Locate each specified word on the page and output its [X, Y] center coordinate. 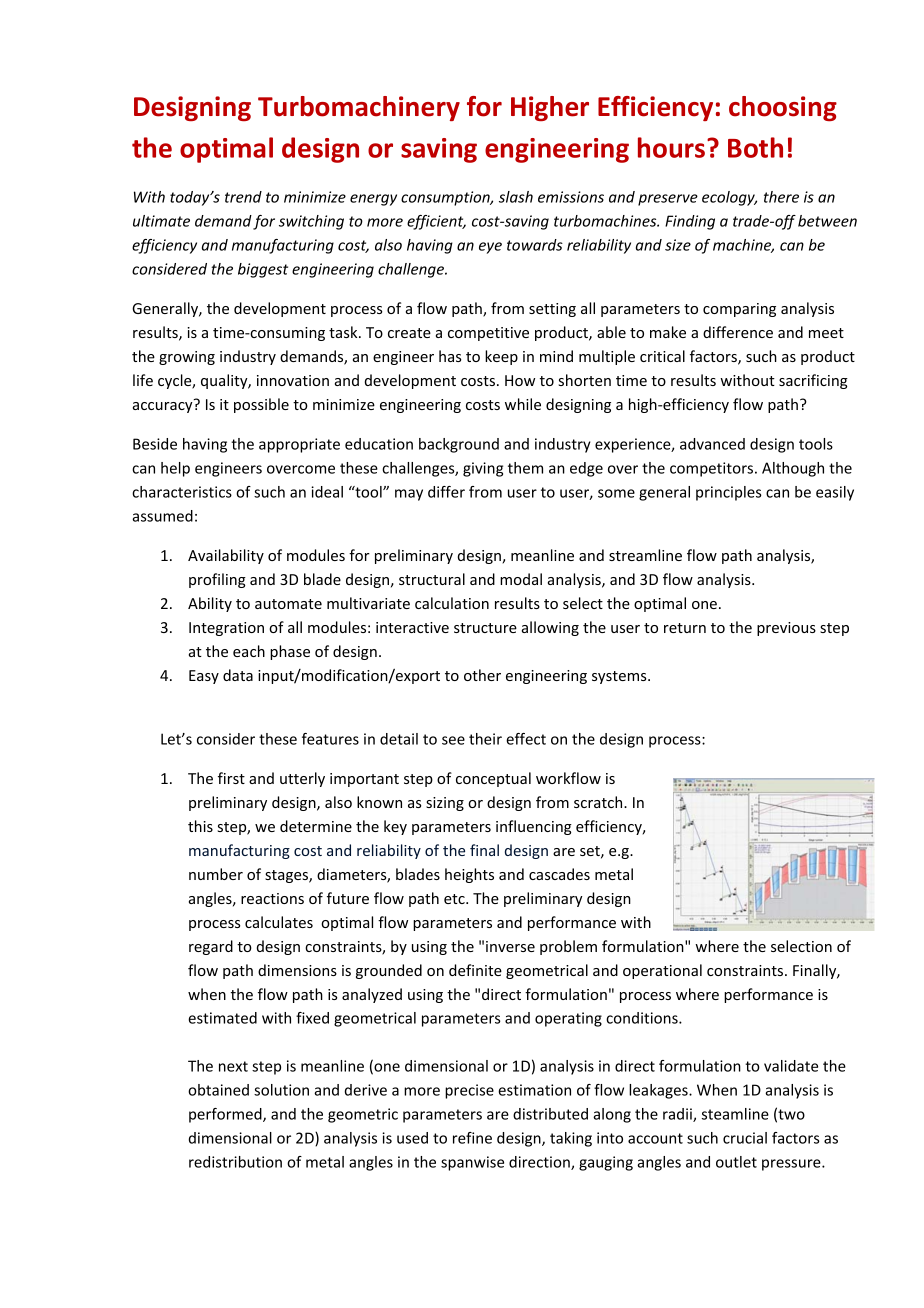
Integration [226, 629]
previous [786, 629]
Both [755, 147]
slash [516, 197]
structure [485, 628]
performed [226, 1115]
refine [472, 1138]
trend [243, 197]
